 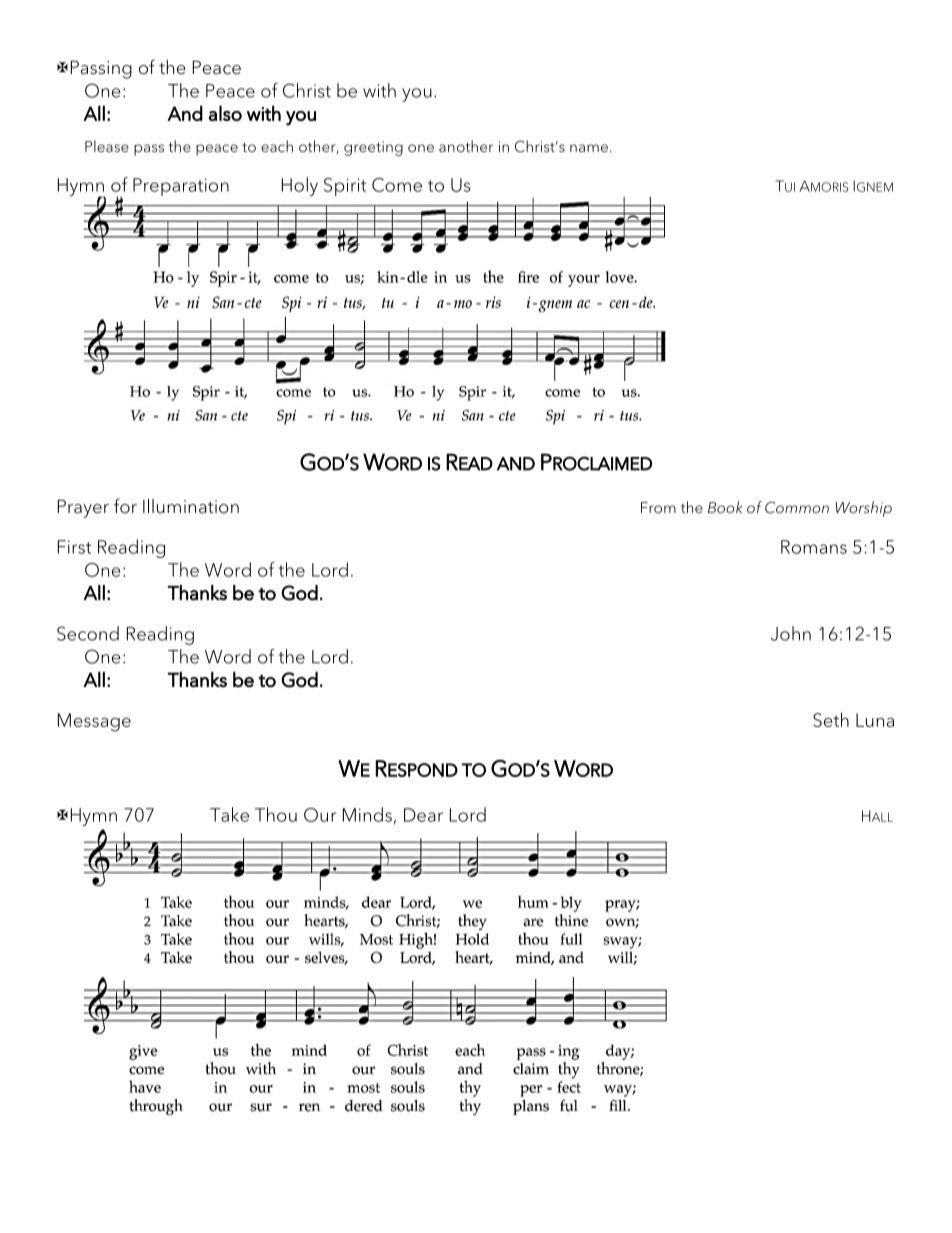 What do you see at coordinates (725, 507) in the page?
I see `Book` at bounding box center [725, 507].
